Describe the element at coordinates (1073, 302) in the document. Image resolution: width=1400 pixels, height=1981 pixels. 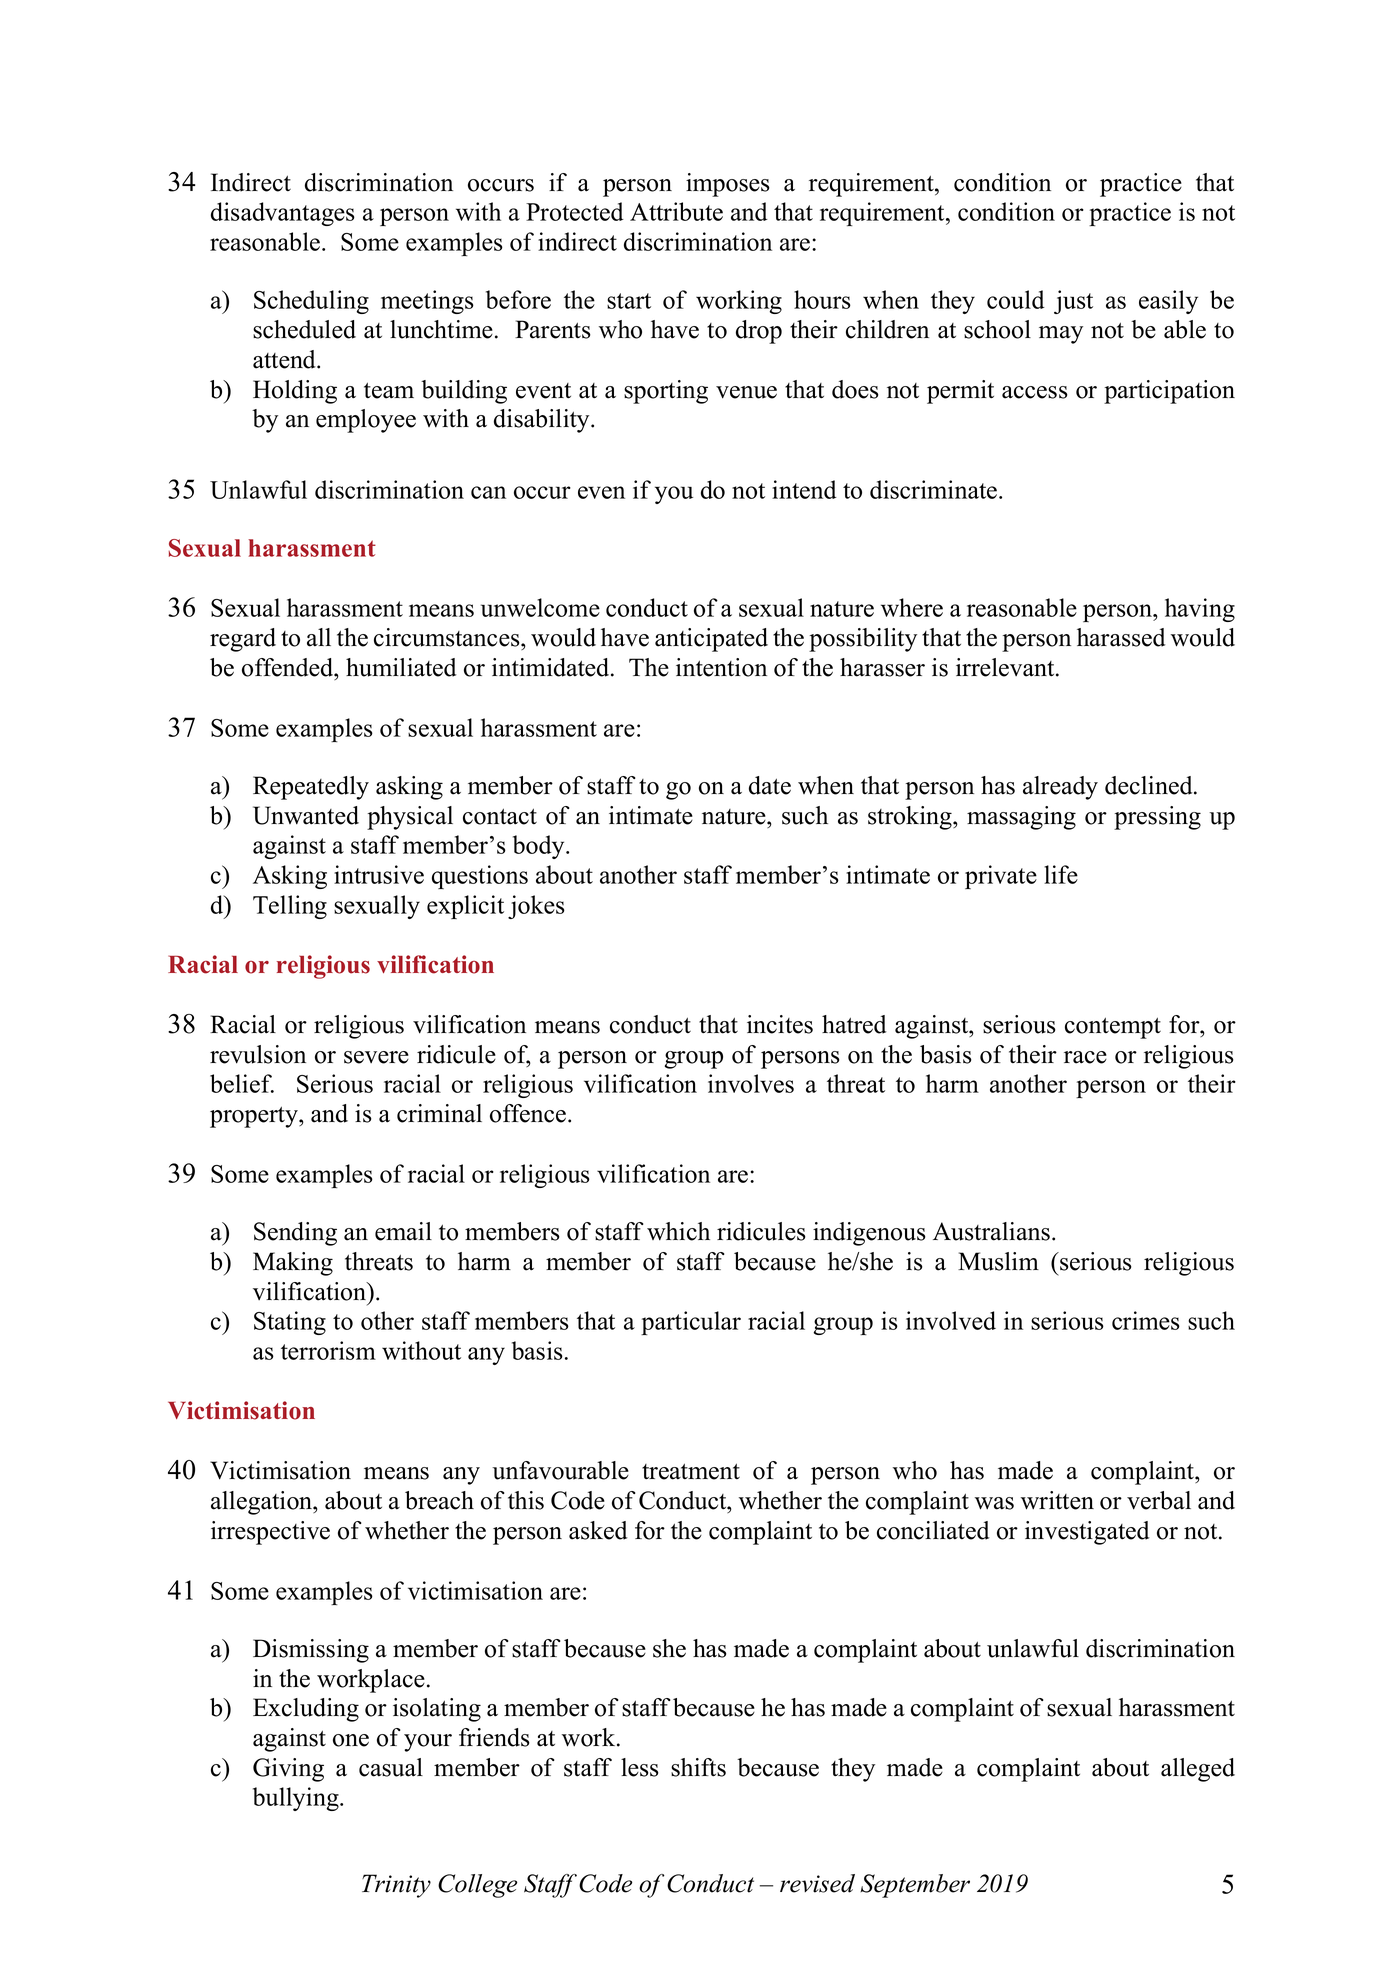
I see `just` at that location.
